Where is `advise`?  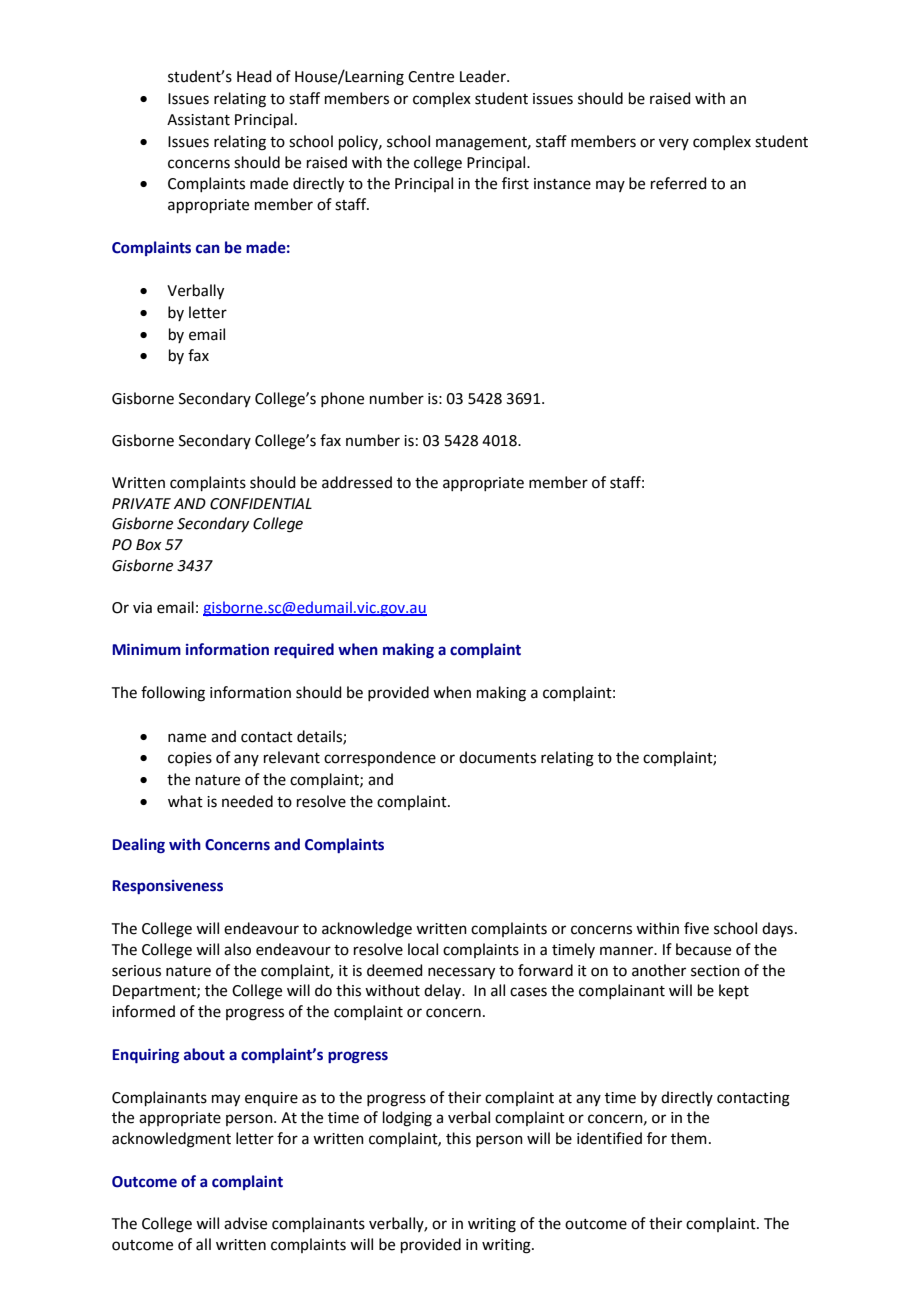
advise is located at coordinates (245, 1223).
